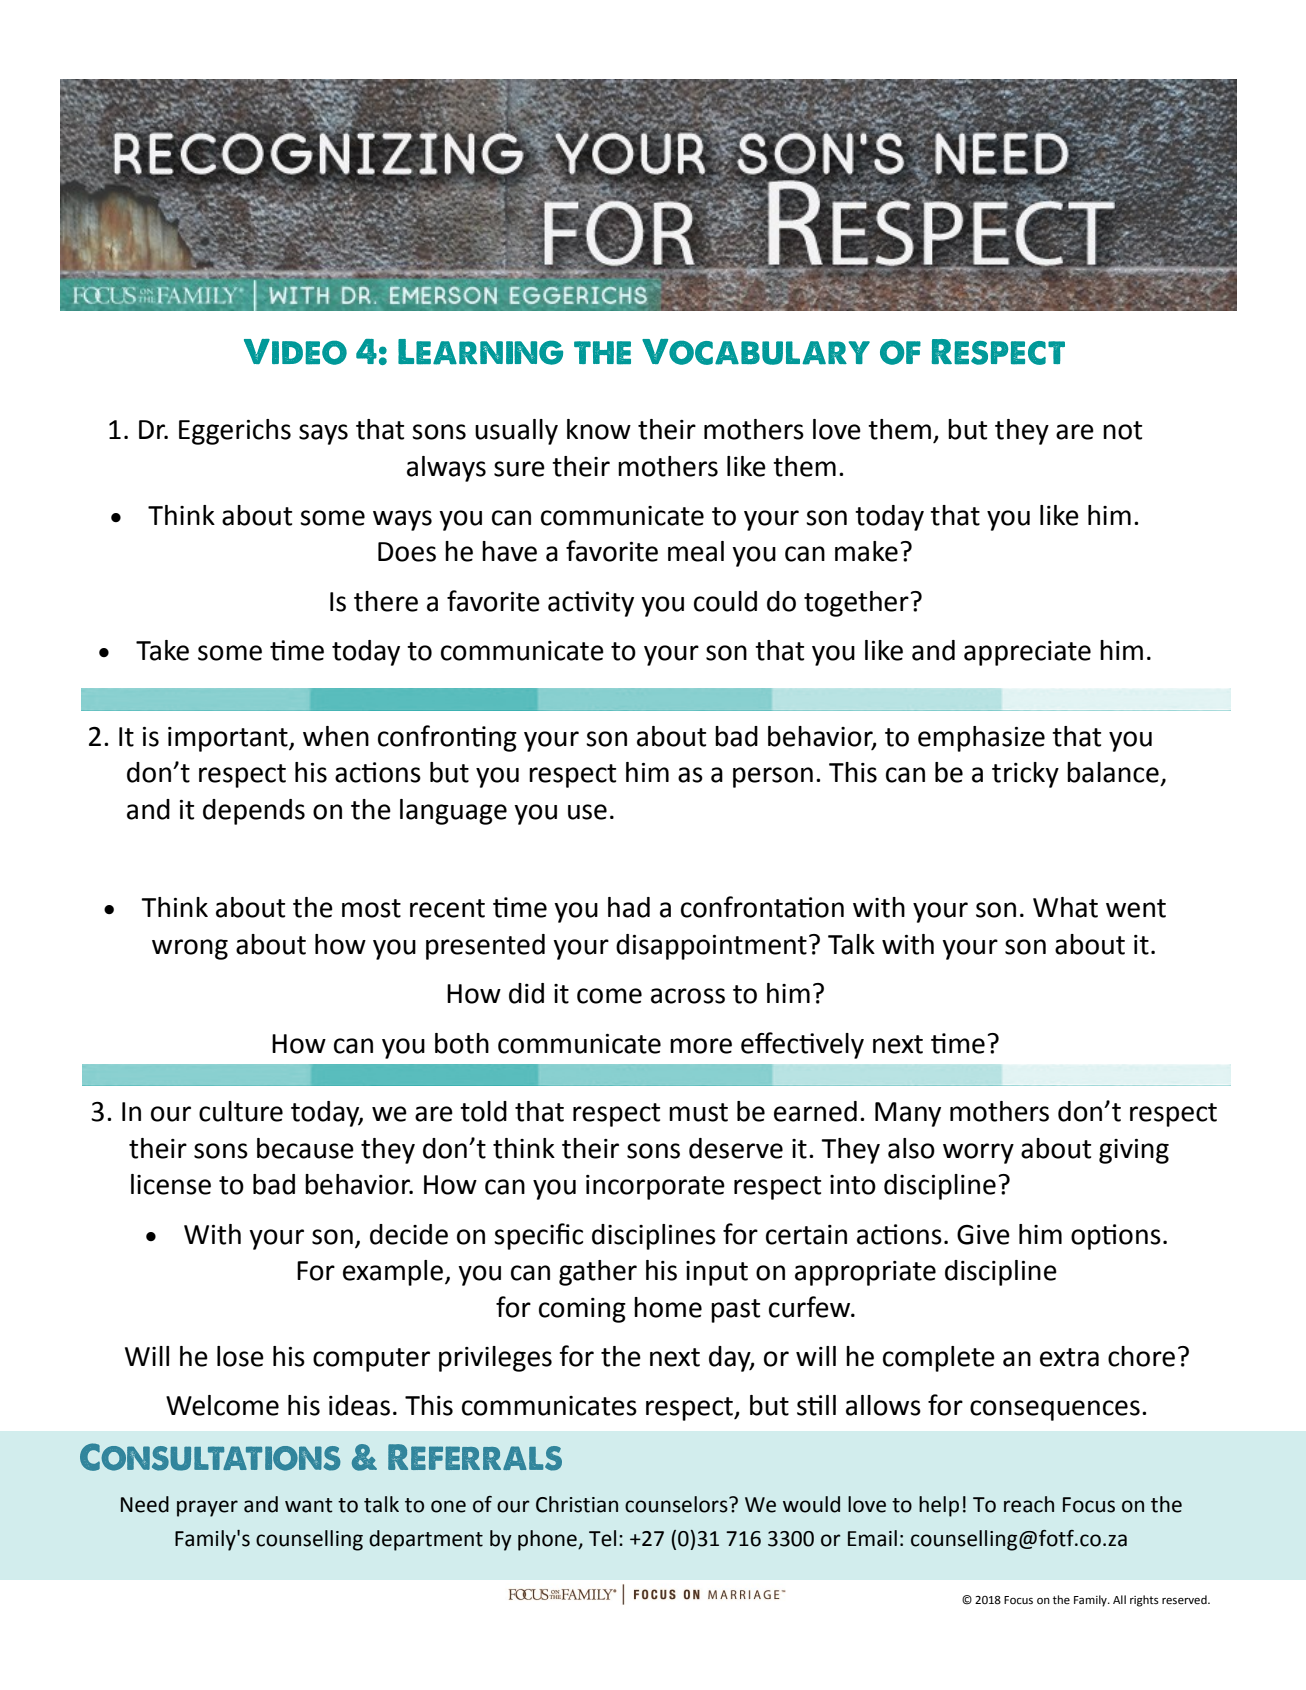 The height and width of the screenshot is (1690, 1306). I want to click on depends, so click(254, 812).
